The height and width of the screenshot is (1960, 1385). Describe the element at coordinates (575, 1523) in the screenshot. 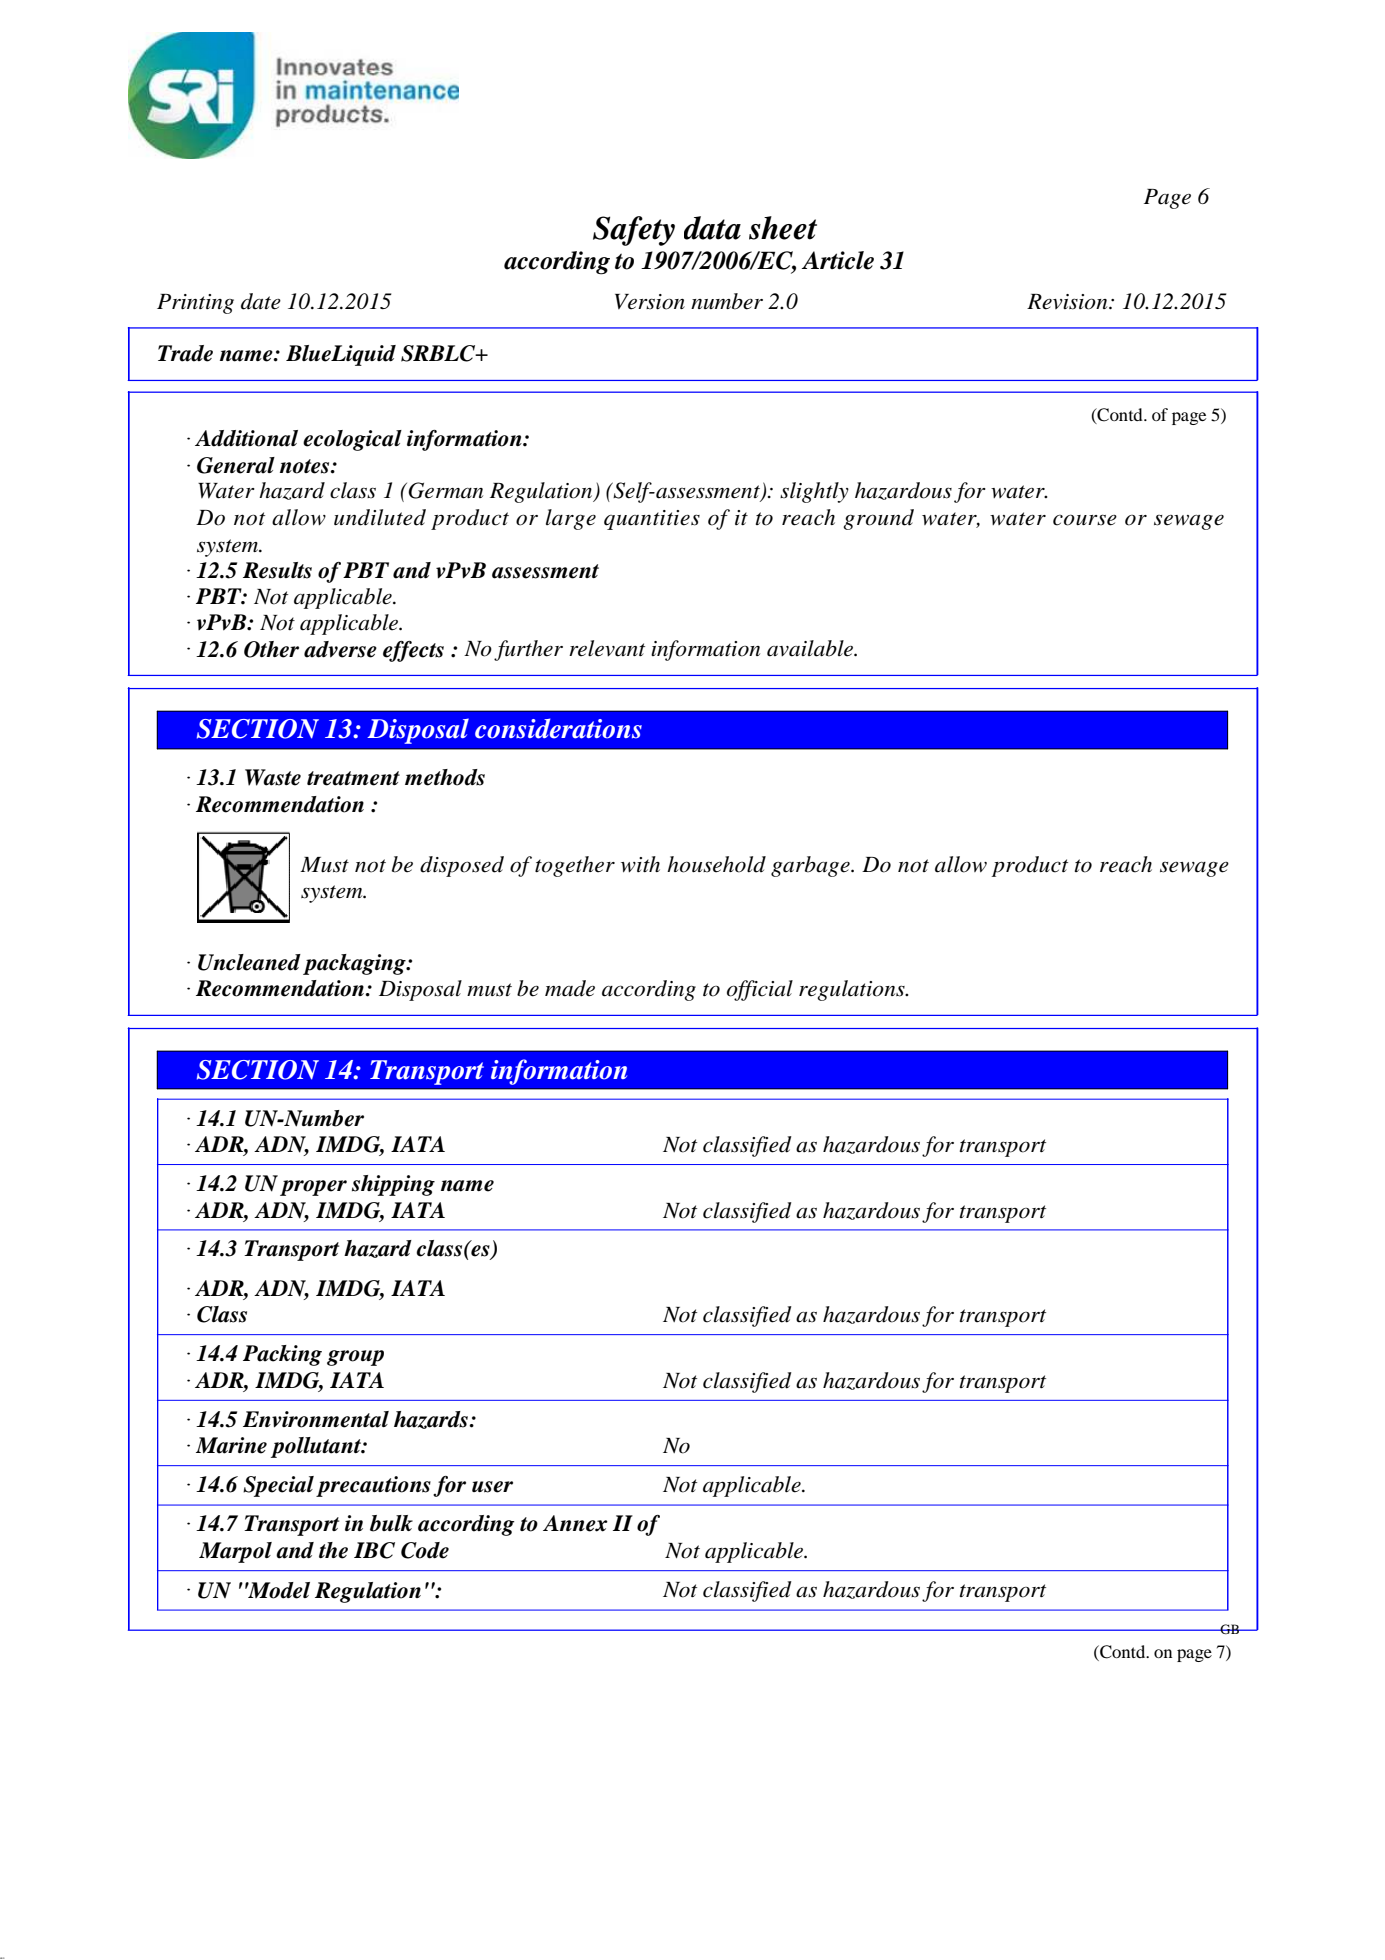

I see `Annex` at that location.
